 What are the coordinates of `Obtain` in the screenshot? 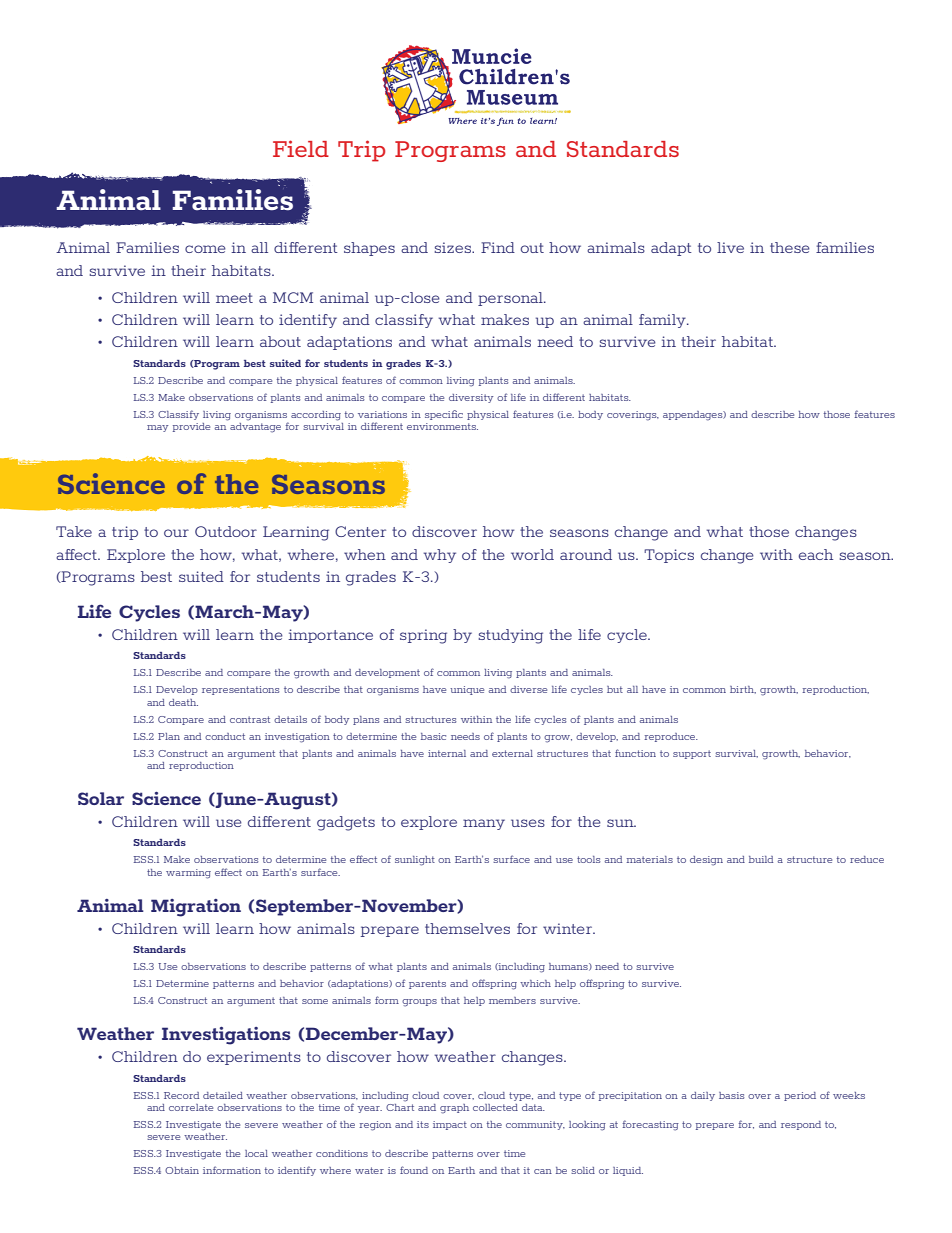 It's located at (182, 1170).
